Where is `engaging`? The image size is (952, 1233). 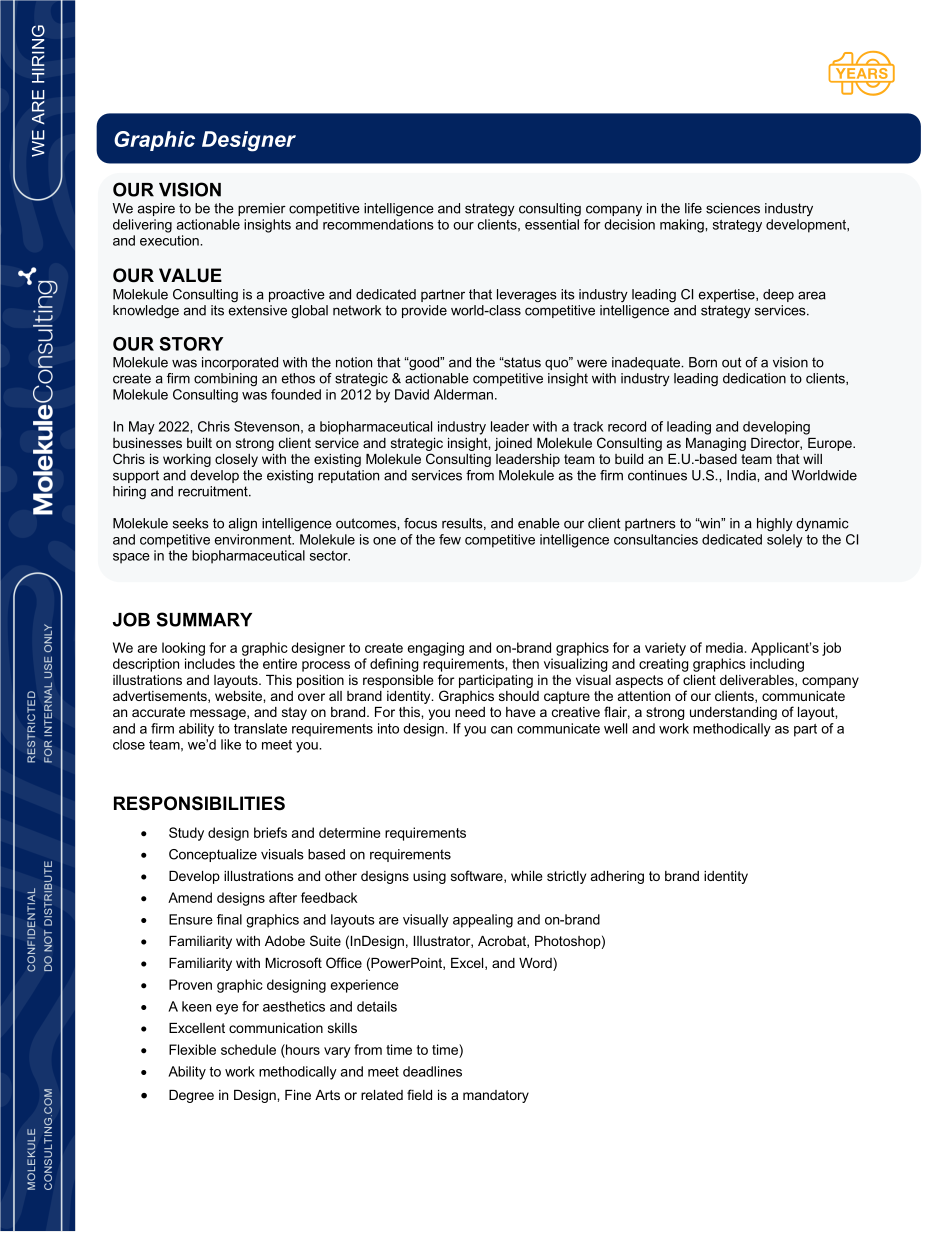
engaging is located at coordinates (436, 649).
